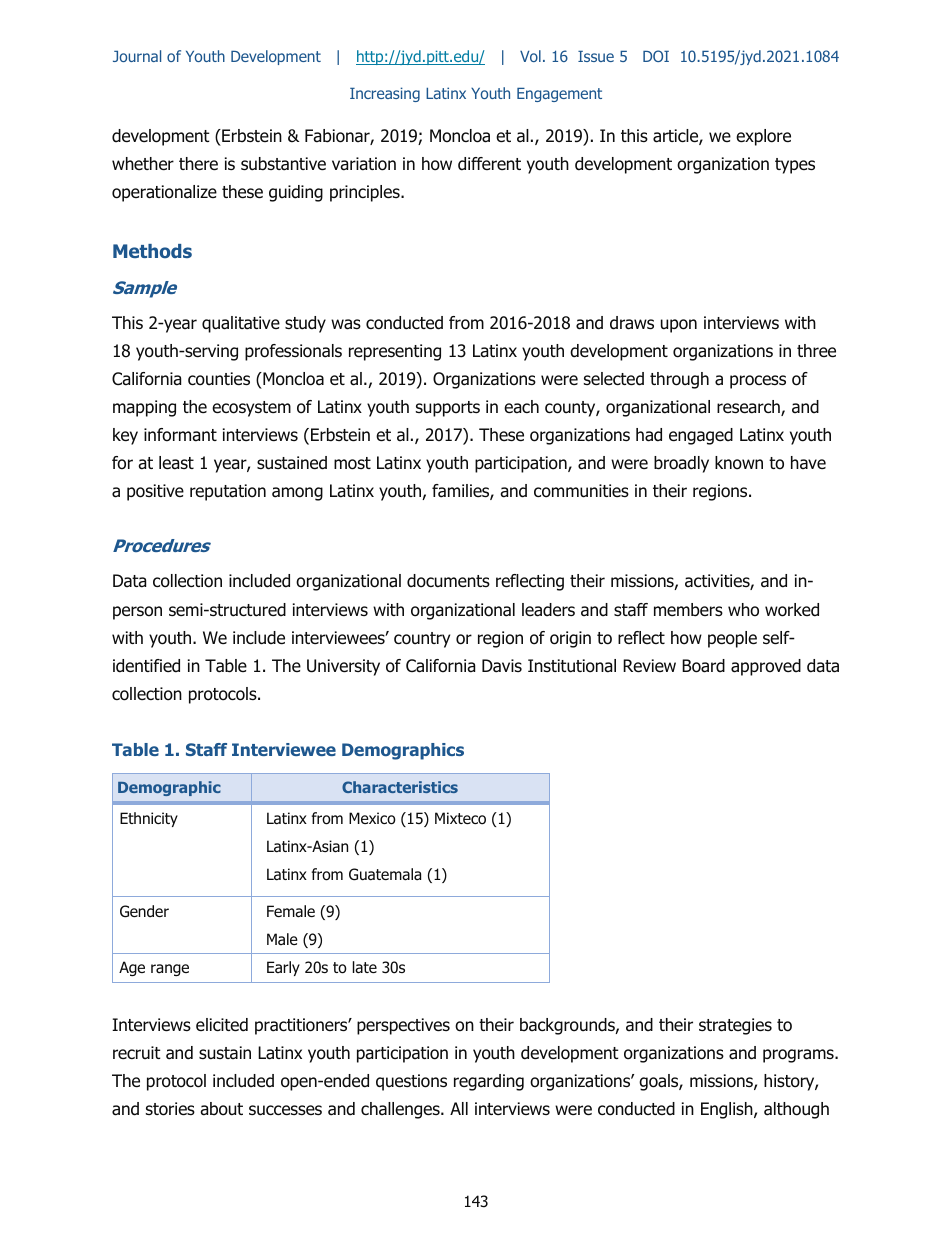  I want to click on qualitative, so click(241, 324).
